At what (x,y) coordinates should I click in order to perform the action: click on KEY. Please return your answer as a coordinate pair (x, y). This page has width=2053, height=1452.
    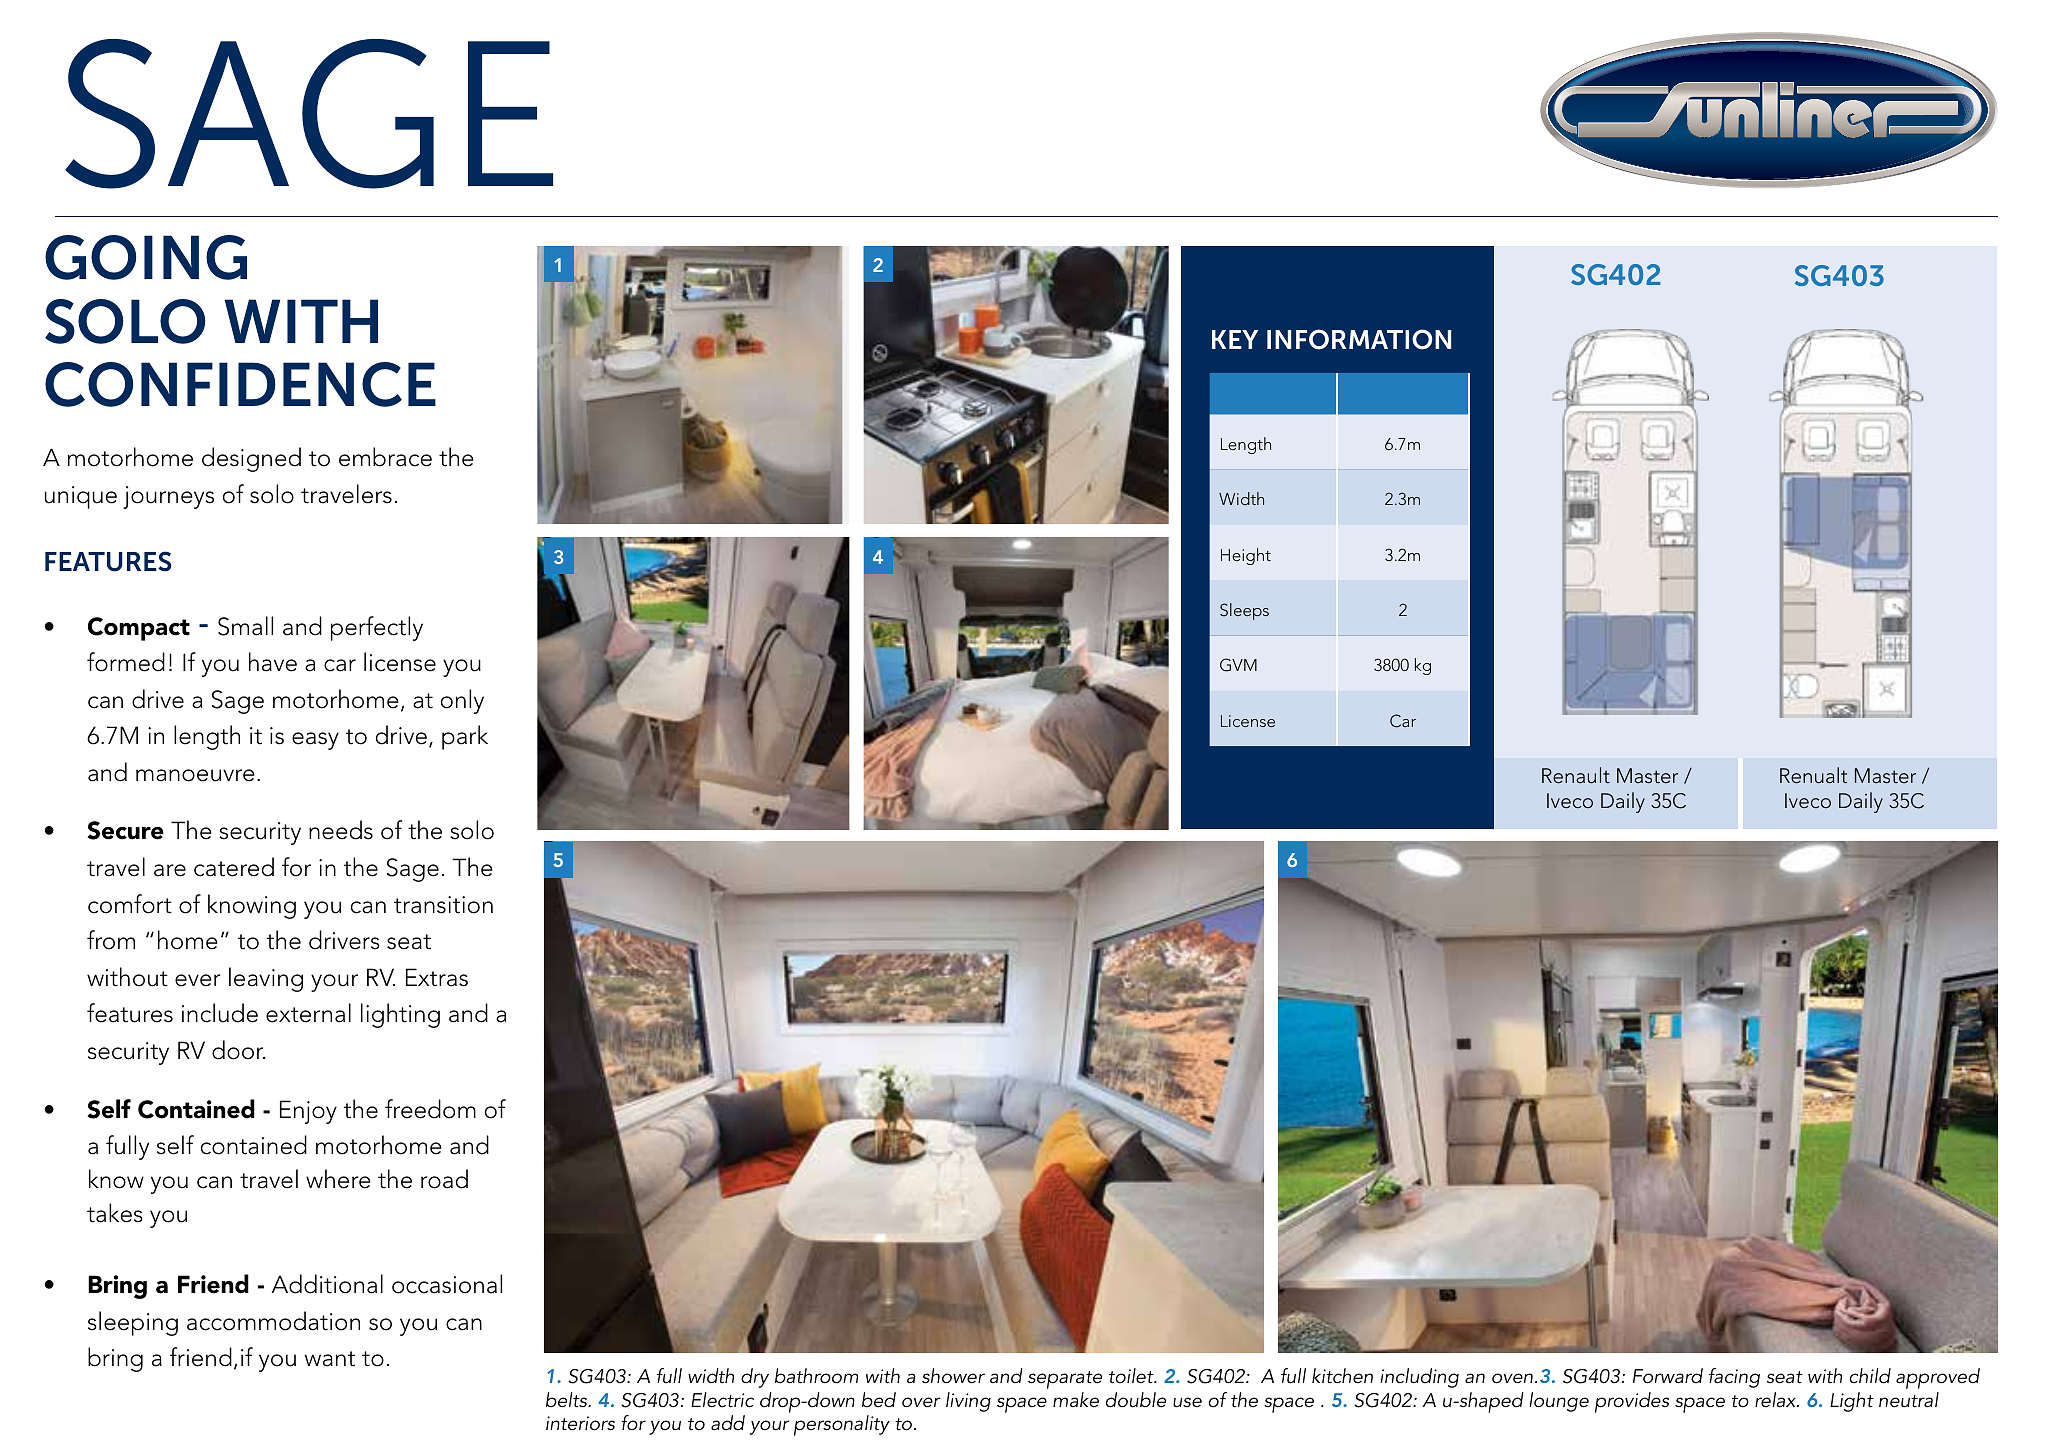
    Looking at the image, I should click on (1235, 339).
